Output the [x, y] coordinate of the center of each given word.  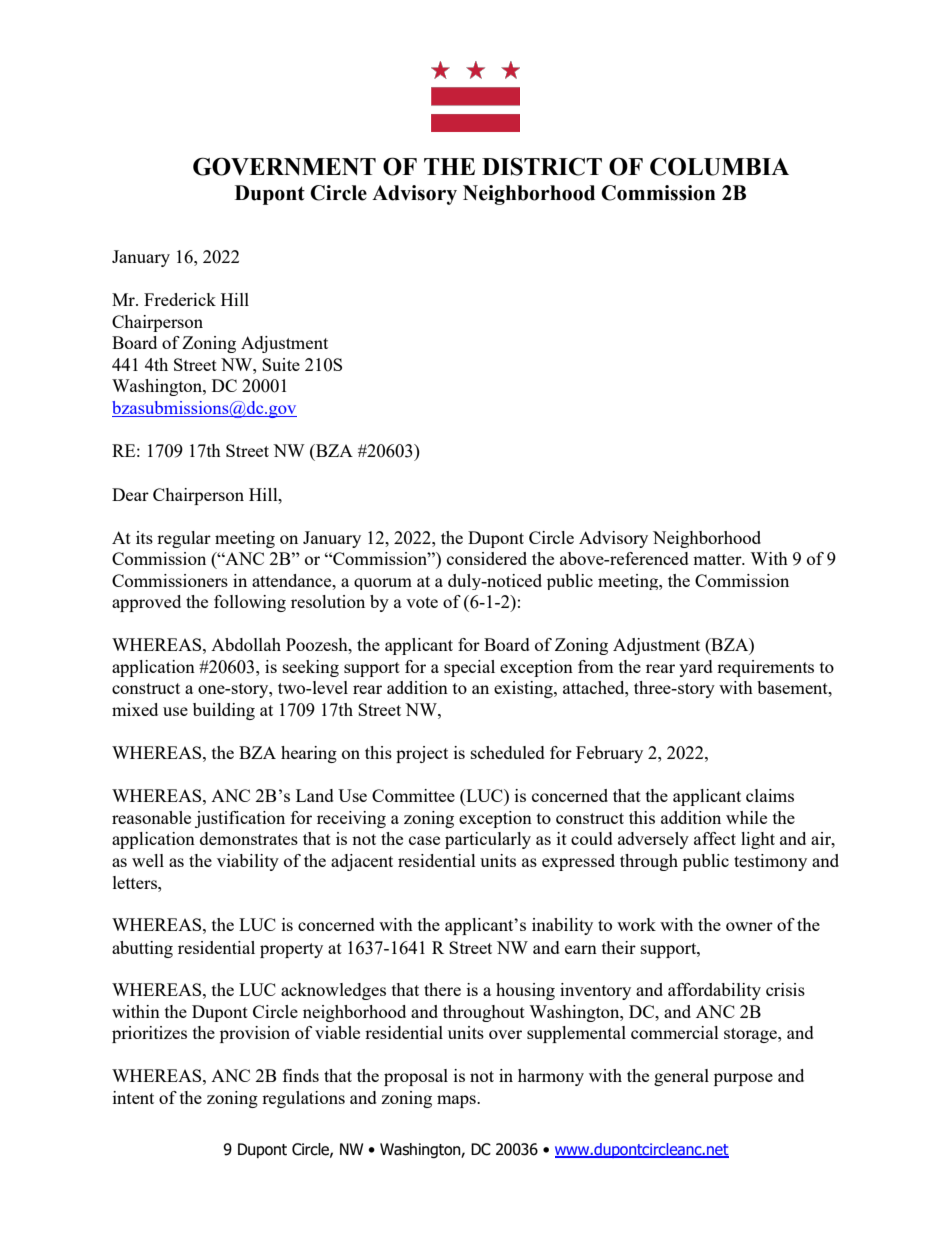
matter [718, 559]
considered [487, 558]
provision [255, 1034]
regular [184, 539]
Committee [413, 795]
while [746, 817]
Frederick [180, 299]
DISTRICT [542, 167]
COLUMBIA [719, 166]
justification [240, 819]
